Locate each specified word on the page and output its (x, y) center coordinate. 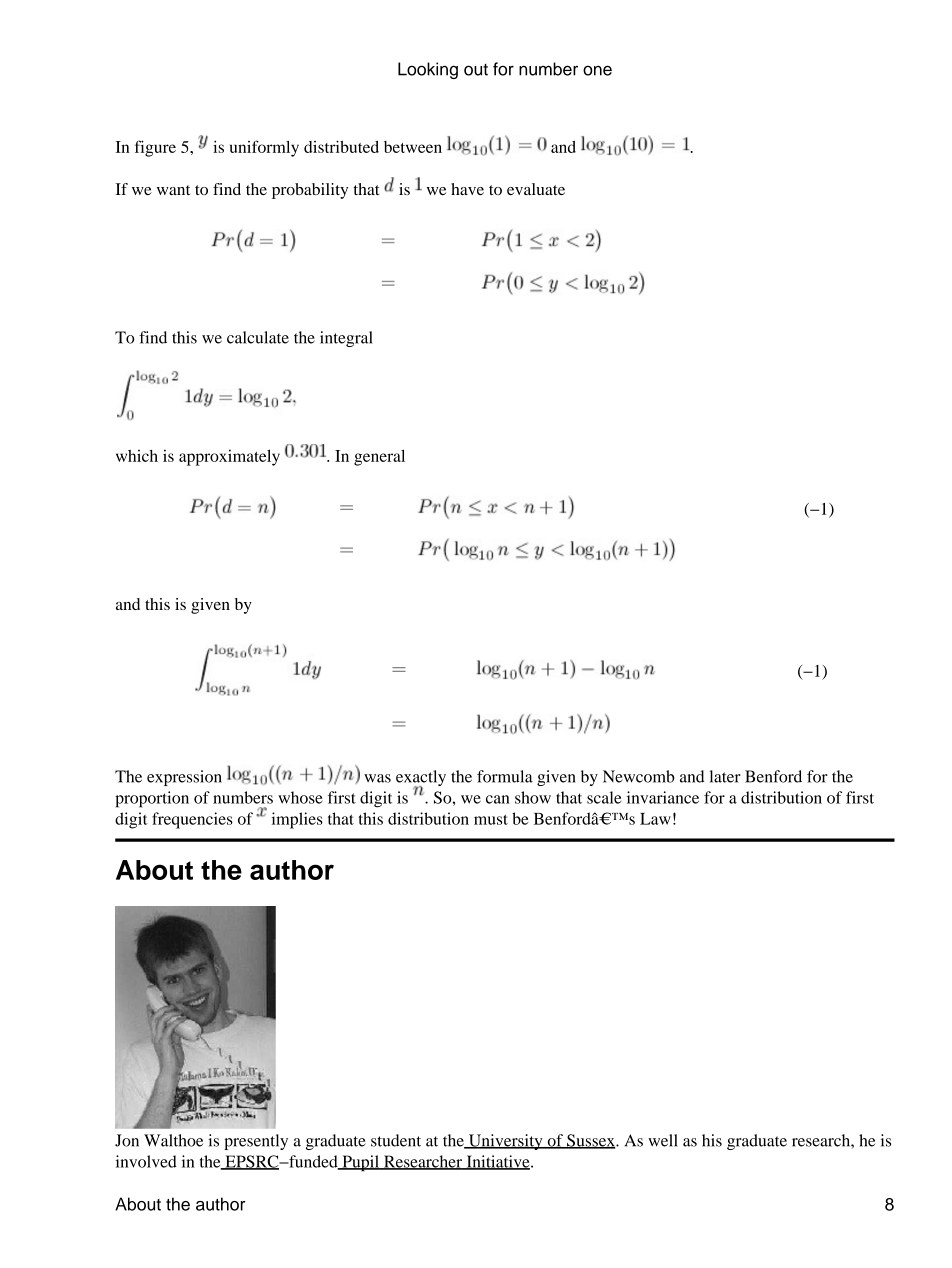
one (597, 70)
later (725, 776)
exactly (421, 779)
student (396, 1140)
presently (256, 1142)
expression (184, 778)
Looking (428, 70)
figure (155, 148)
